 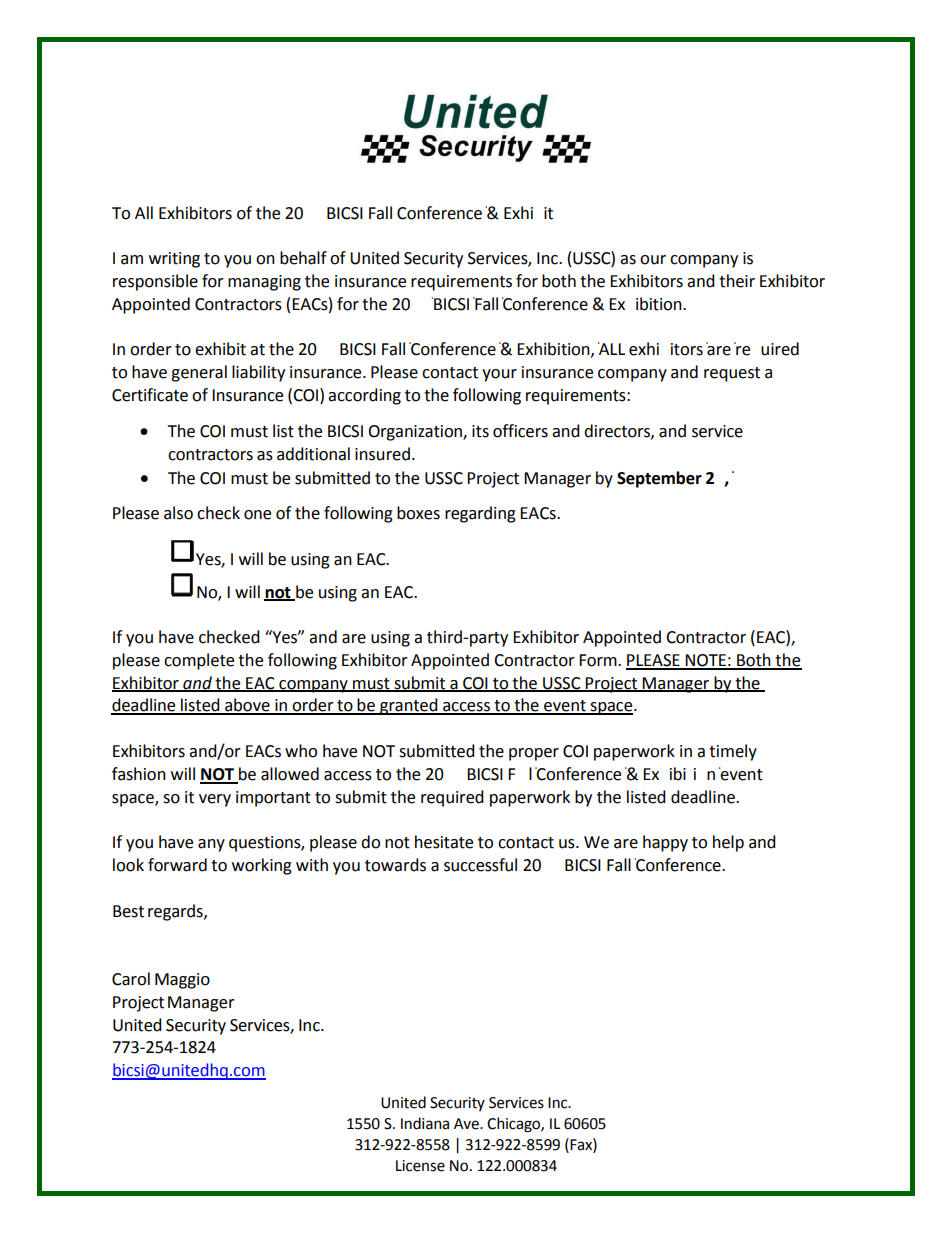 I want to click on License, so click(x=420, y=1166).
